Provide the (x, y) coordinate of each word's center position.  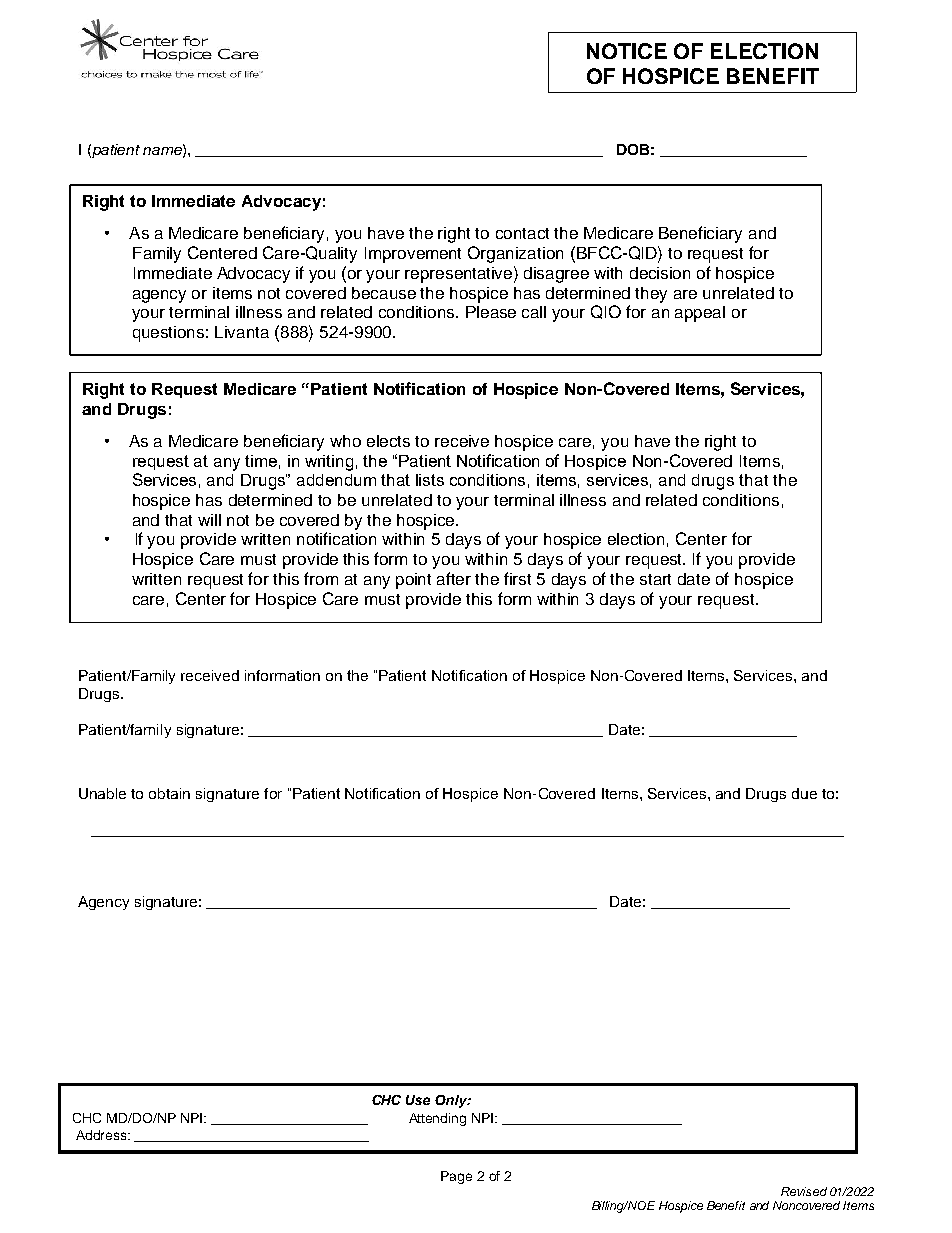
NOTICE (627, 51)
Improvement (413, 255)
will (209, 520)
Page (456, 1177)
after (454, 578)
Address (103, 1135)
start (655, 579)
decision (660, 273)
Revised (804, 1191)
